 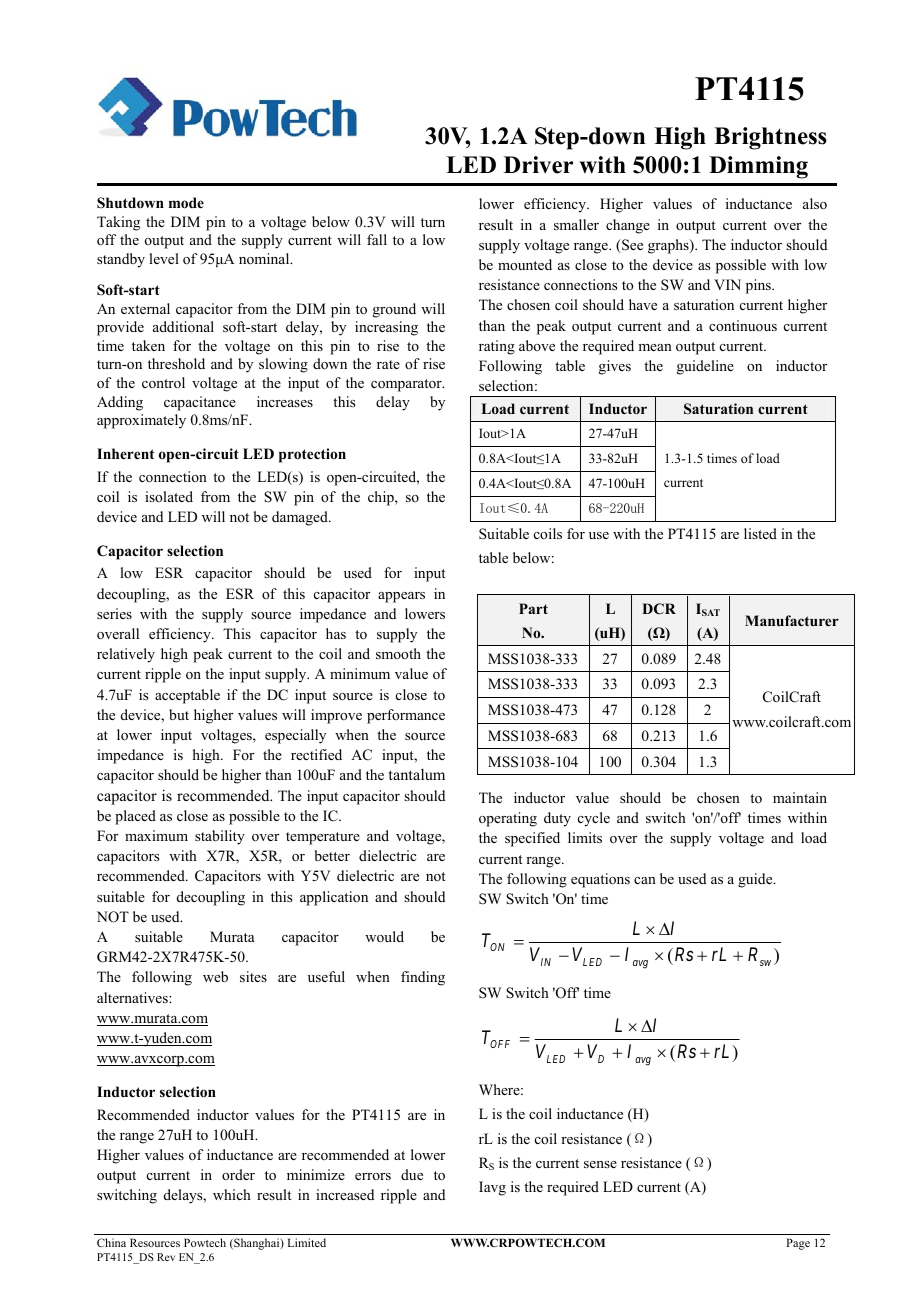 I want to click on comparator, so click(x=407, y=385).
